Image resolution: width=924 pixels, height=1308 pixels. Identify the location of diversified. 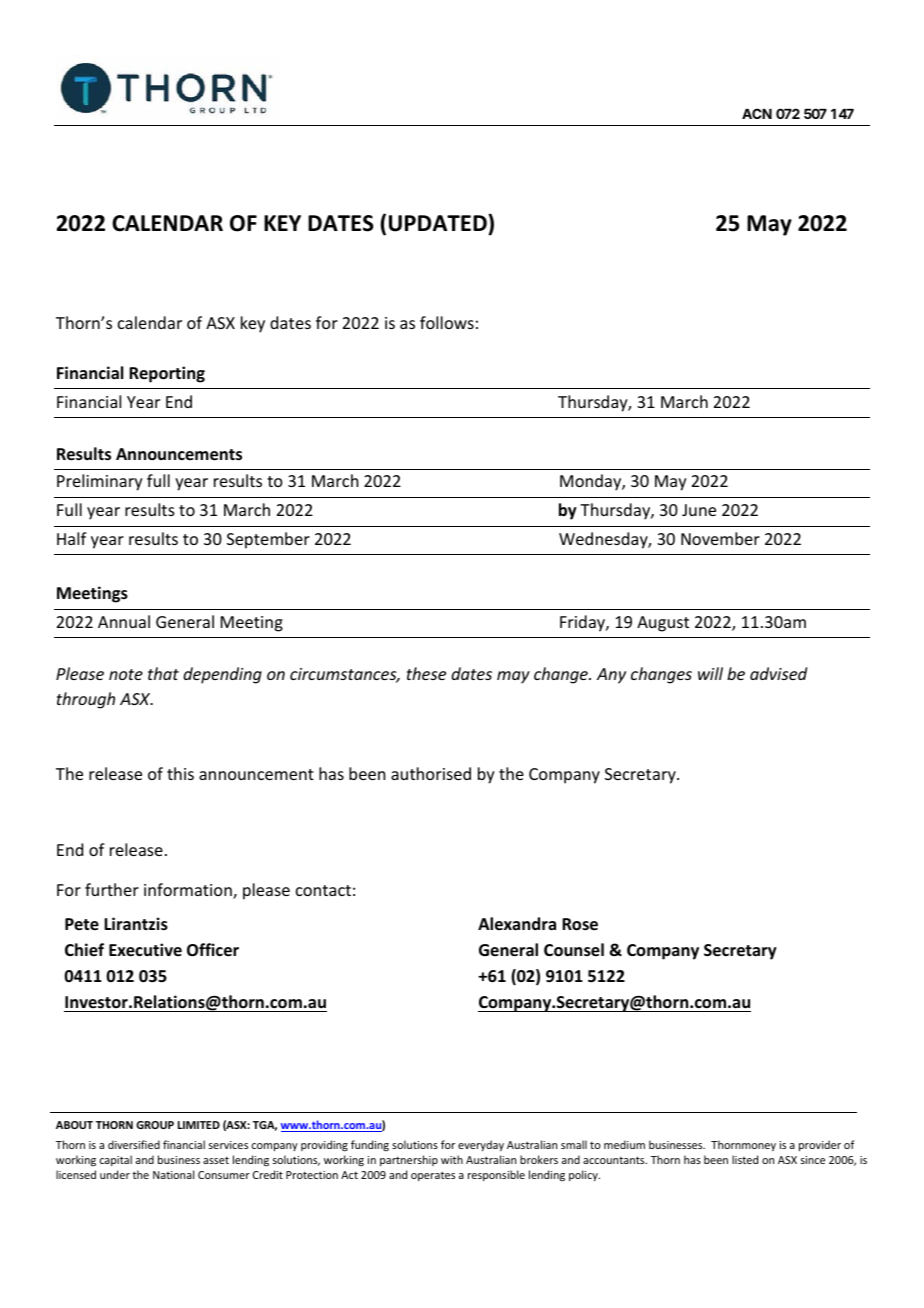
(134, 1144).
